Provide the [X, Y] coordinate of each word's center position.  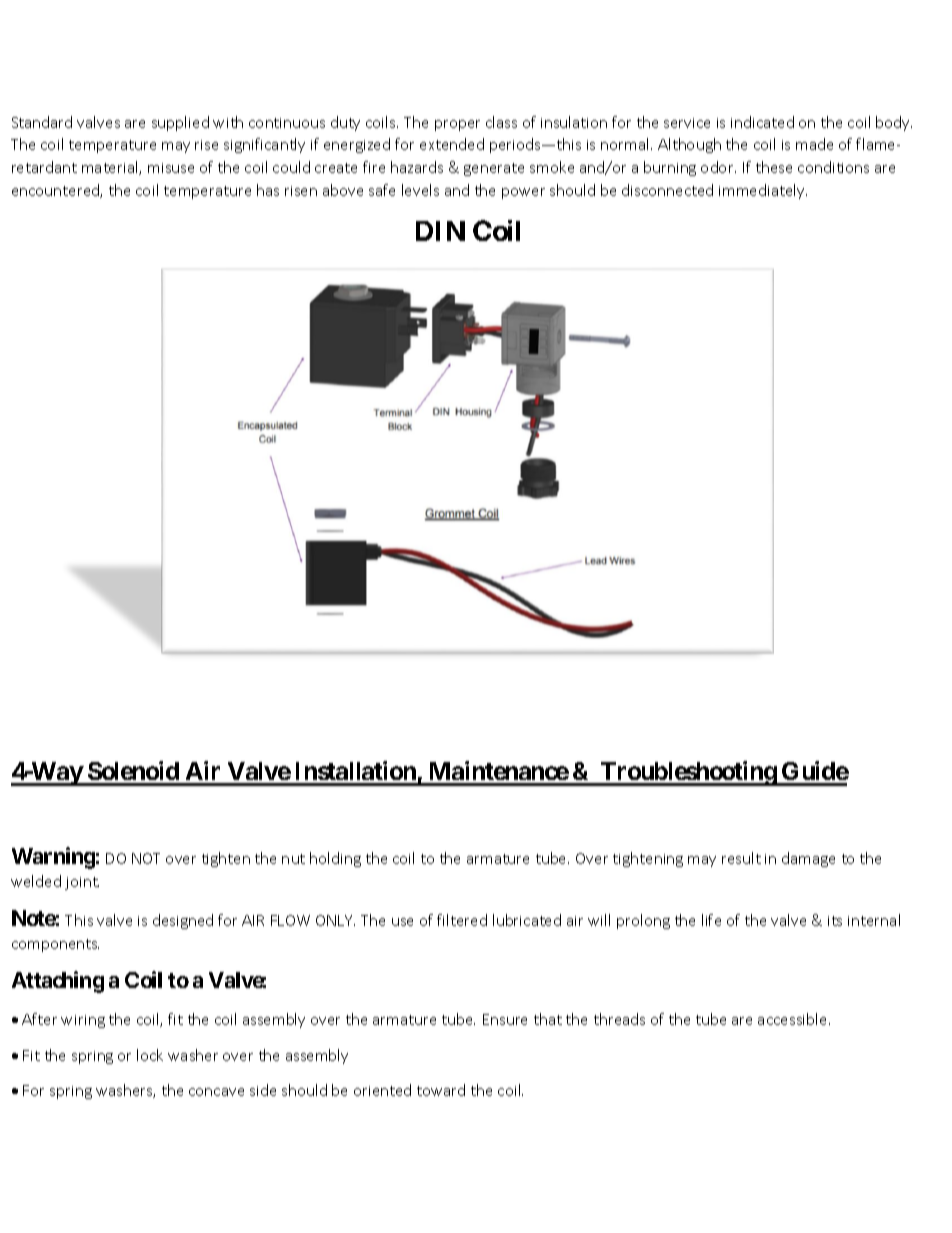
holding [335, 859]
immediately [763, 191]
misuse [171, 168]
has [268, 190]
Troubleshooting [688, 773]
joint [82, 883]
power [523, 193]
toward [441, 1090]
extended [452, 144]
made [814, 144]
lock [150, 1055]
